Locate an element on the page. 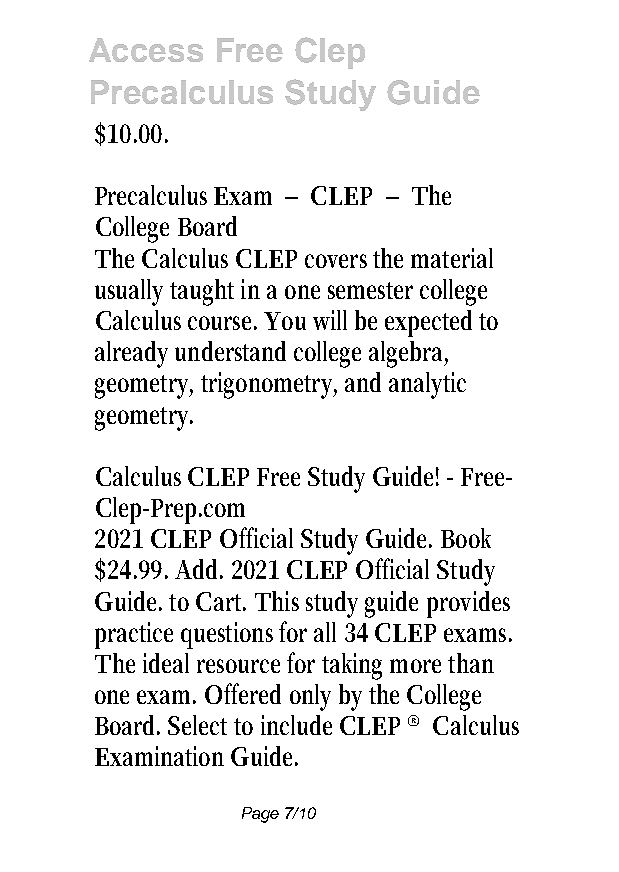  trigonometry is located at coordinates (269, 385).
